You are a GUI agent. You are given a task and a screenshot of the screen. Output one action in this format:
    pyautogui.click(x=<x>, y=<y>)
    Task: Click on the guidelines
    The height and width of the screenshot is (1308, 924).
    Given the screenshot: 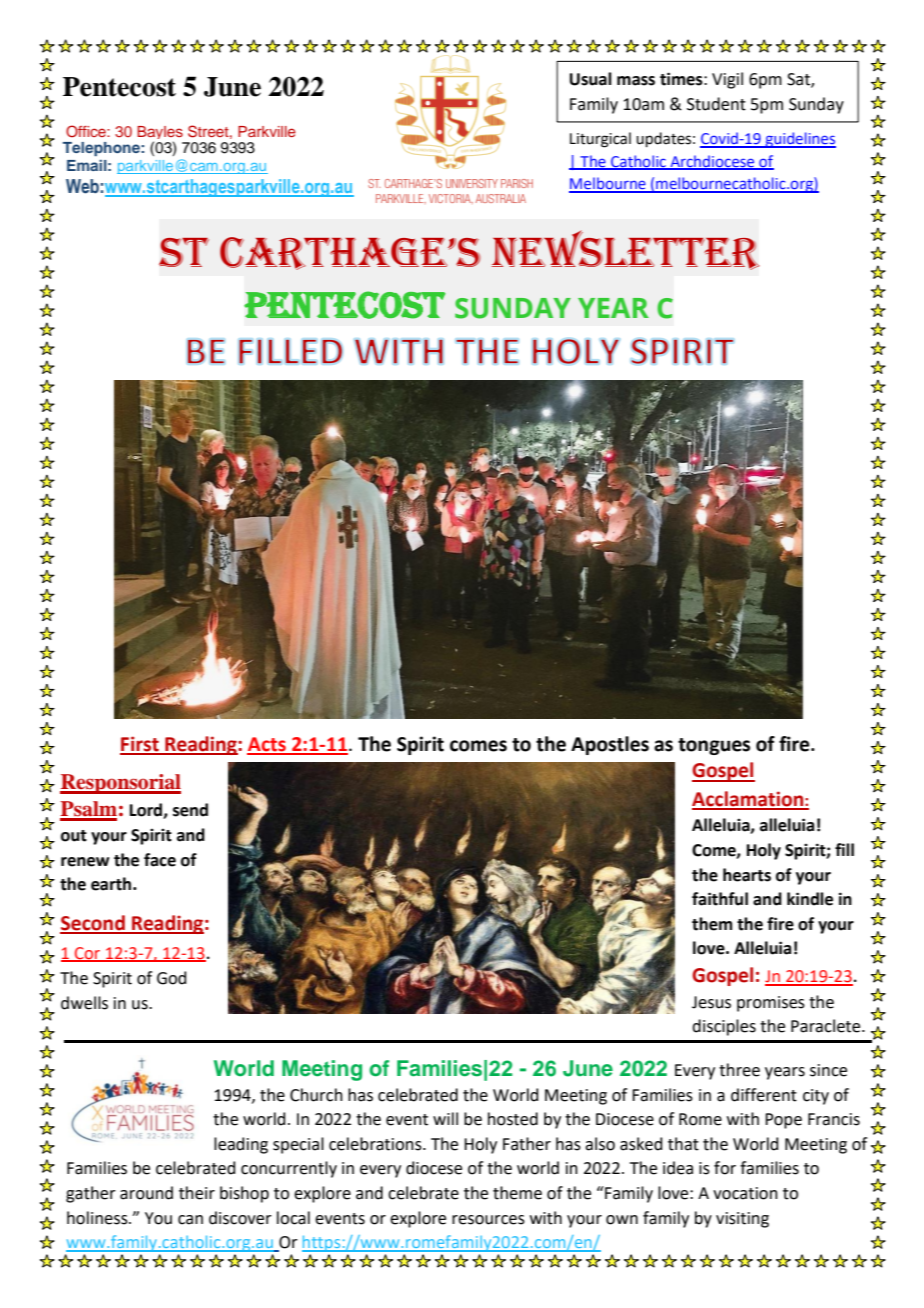 What is the action you would take?
    pyautogui.click(x=799, y=140)
